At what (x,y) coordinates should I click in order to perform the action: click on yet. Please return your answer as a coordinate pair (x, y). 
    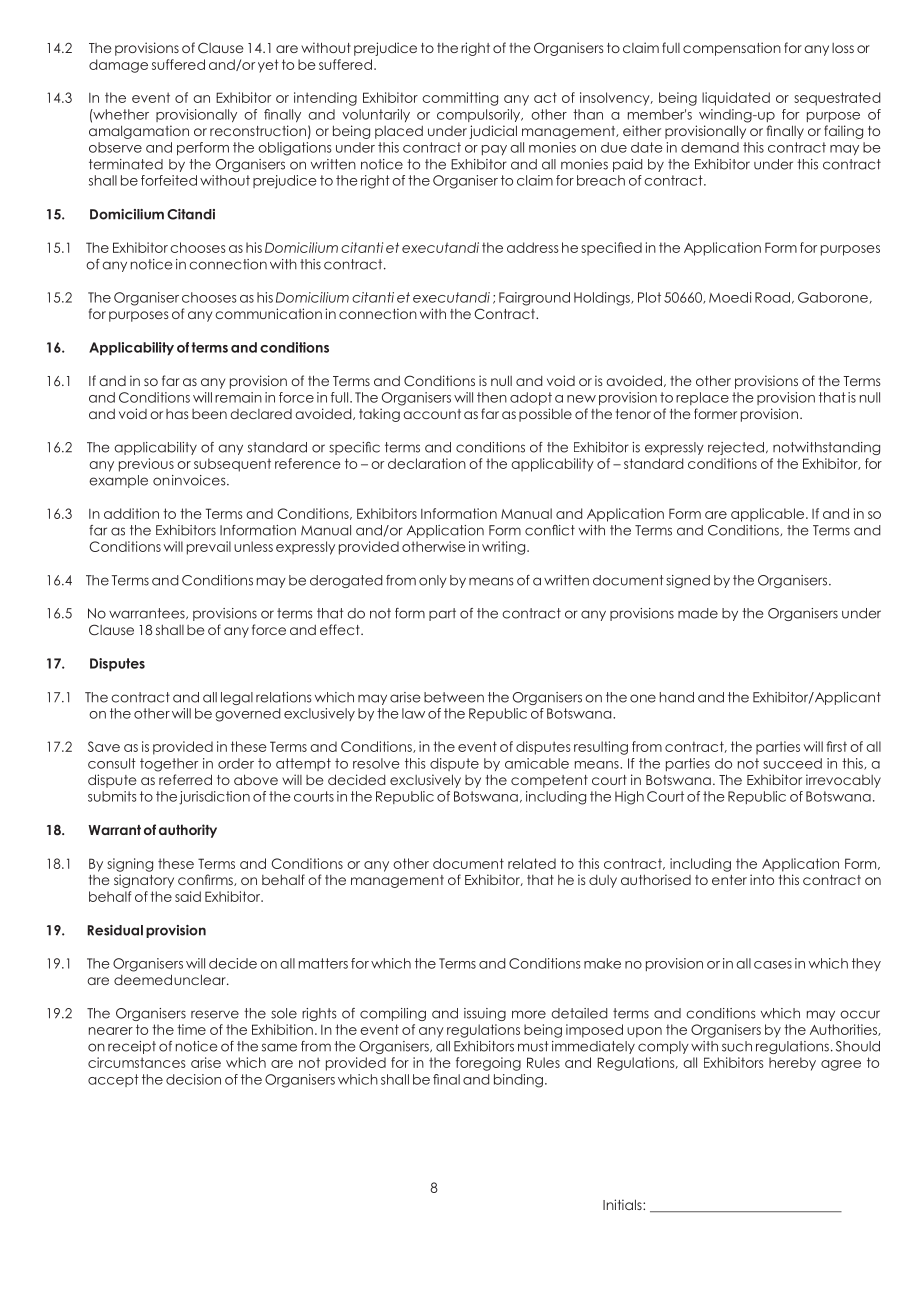
    Looking at the image, I should click on (268, 66).
